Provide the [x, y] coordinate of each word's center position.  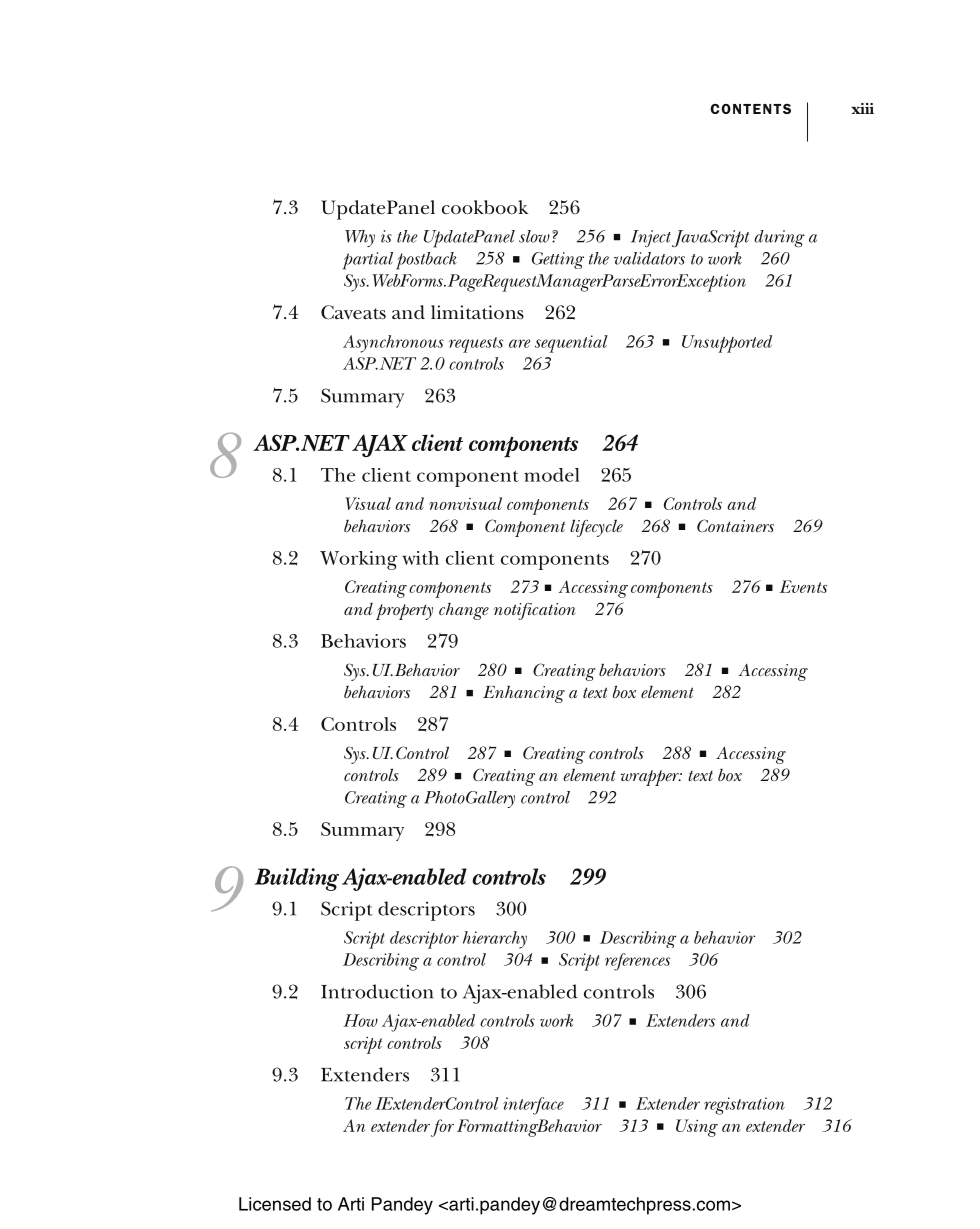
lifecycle [596, 528]
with [420, 558]
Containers [735, 525]
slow [534, 236]
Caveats [353, 312]
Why [360, 238]
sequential [571, 344]
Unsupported [727, 344]
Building [297, 879]
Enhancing [524, 694]
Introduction [377, 991]
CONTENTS [750, 109]
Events [803, 586]
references [637, 962]
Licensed [275, 1204]
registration [744, 1106]
